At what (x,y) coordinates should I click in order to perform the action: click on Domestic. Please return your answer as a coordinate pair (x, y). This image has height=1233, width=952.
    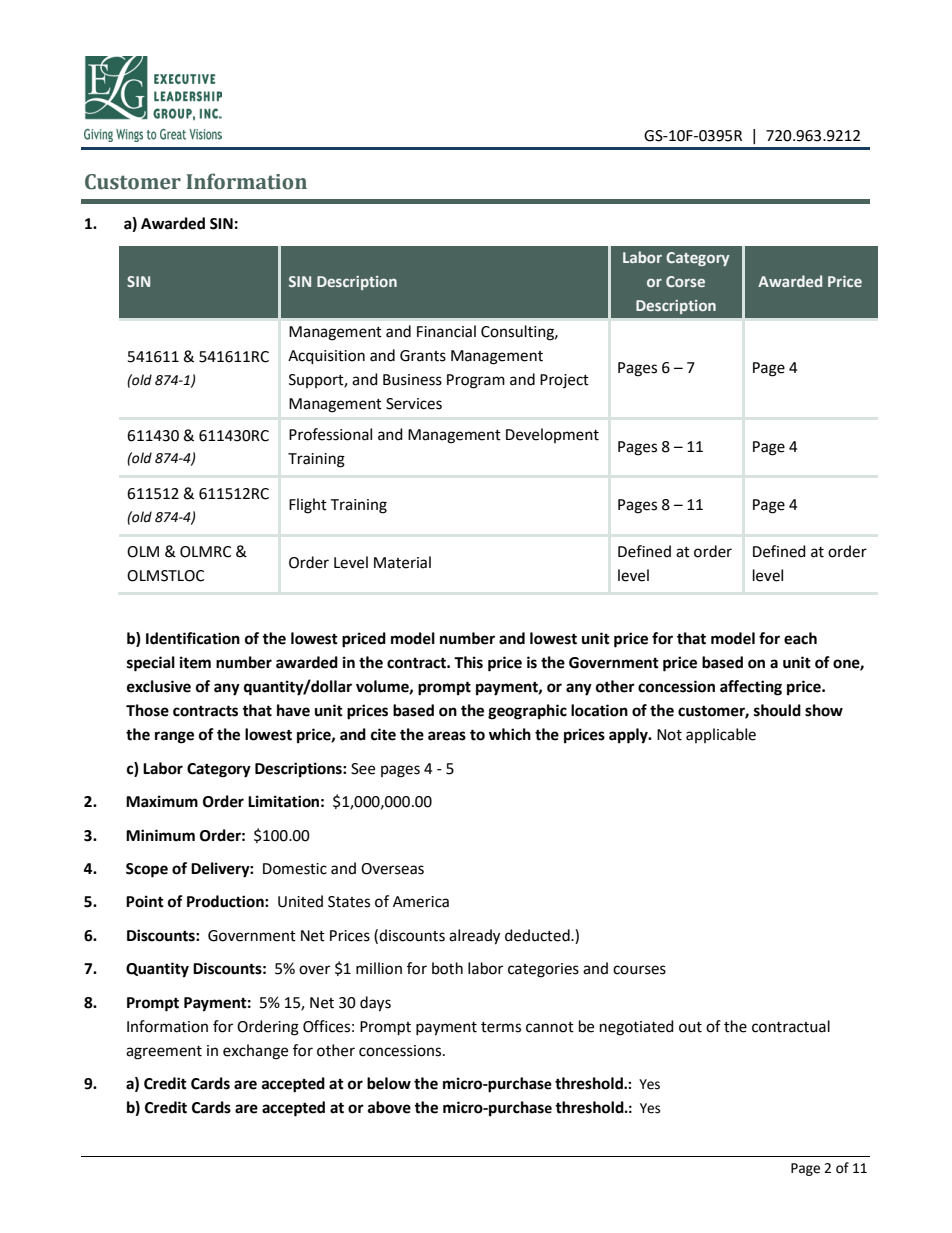
    Looking at the image, I should click on (295, 869).
